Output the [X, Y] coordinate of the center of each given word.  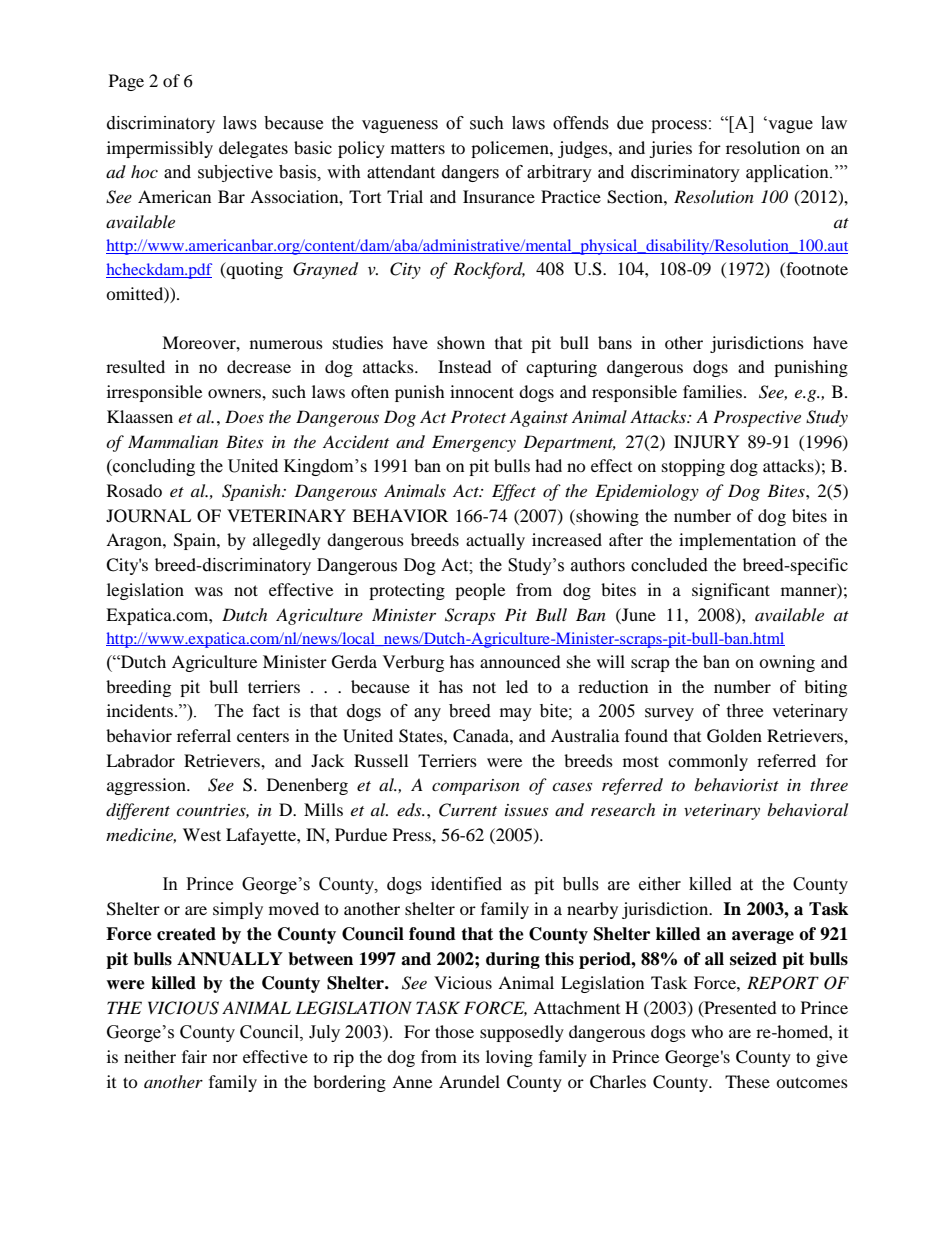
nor [225, 1058]
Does [244, 416]
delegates [253, 149]
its [471, 1056]
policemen [511, 149]
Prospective [757, 418]
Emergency [474, 443]
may [516, 714]
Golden [734, 736]
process [679, 126]
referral [204, 735]
